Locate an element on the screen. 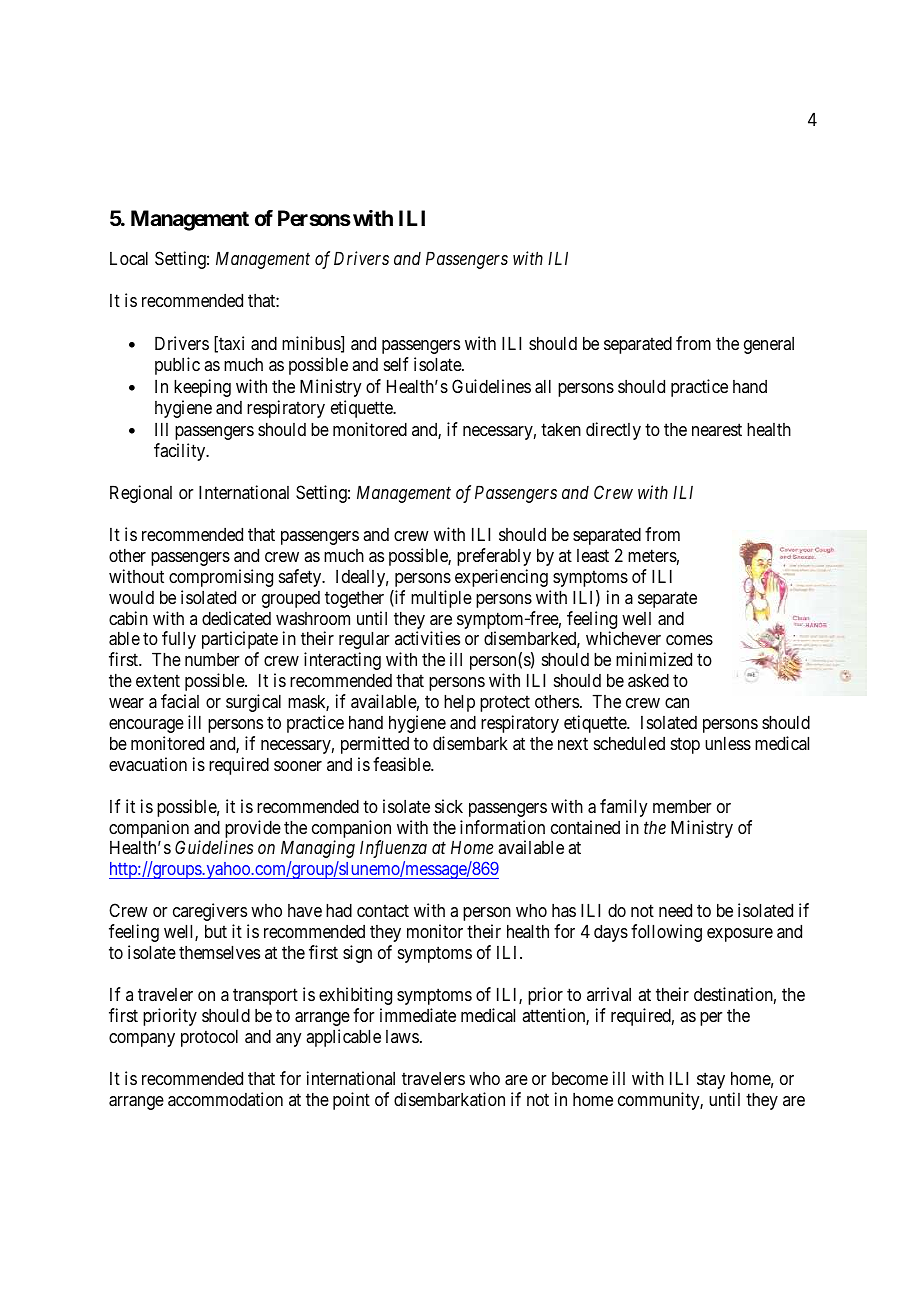 The width and height of the screenshot is (924, 1308). least is located at coordinates (593, 555).
